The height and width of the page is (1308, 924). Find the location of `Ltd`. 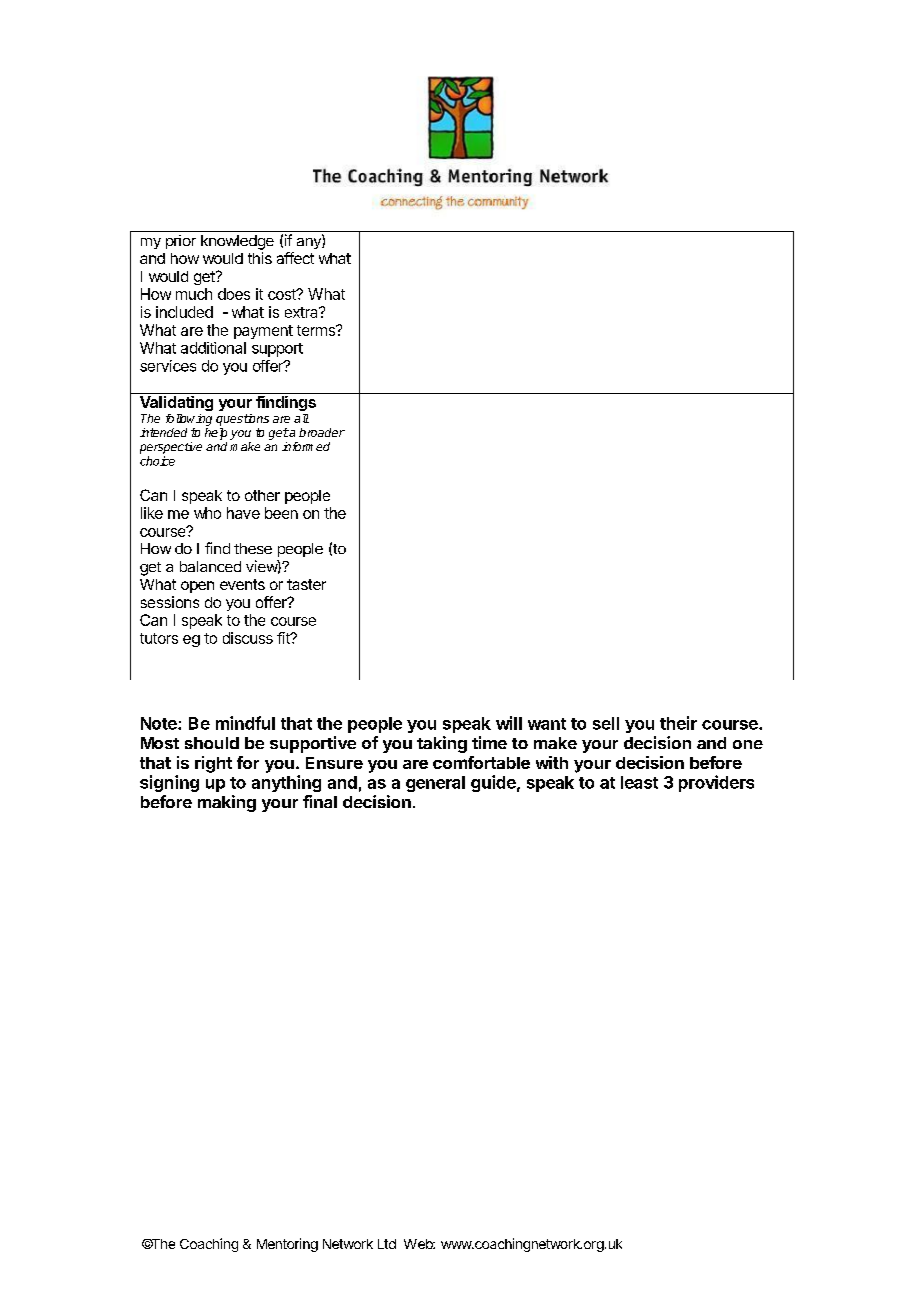

Ltd is located at coordinates (387, 1244).
